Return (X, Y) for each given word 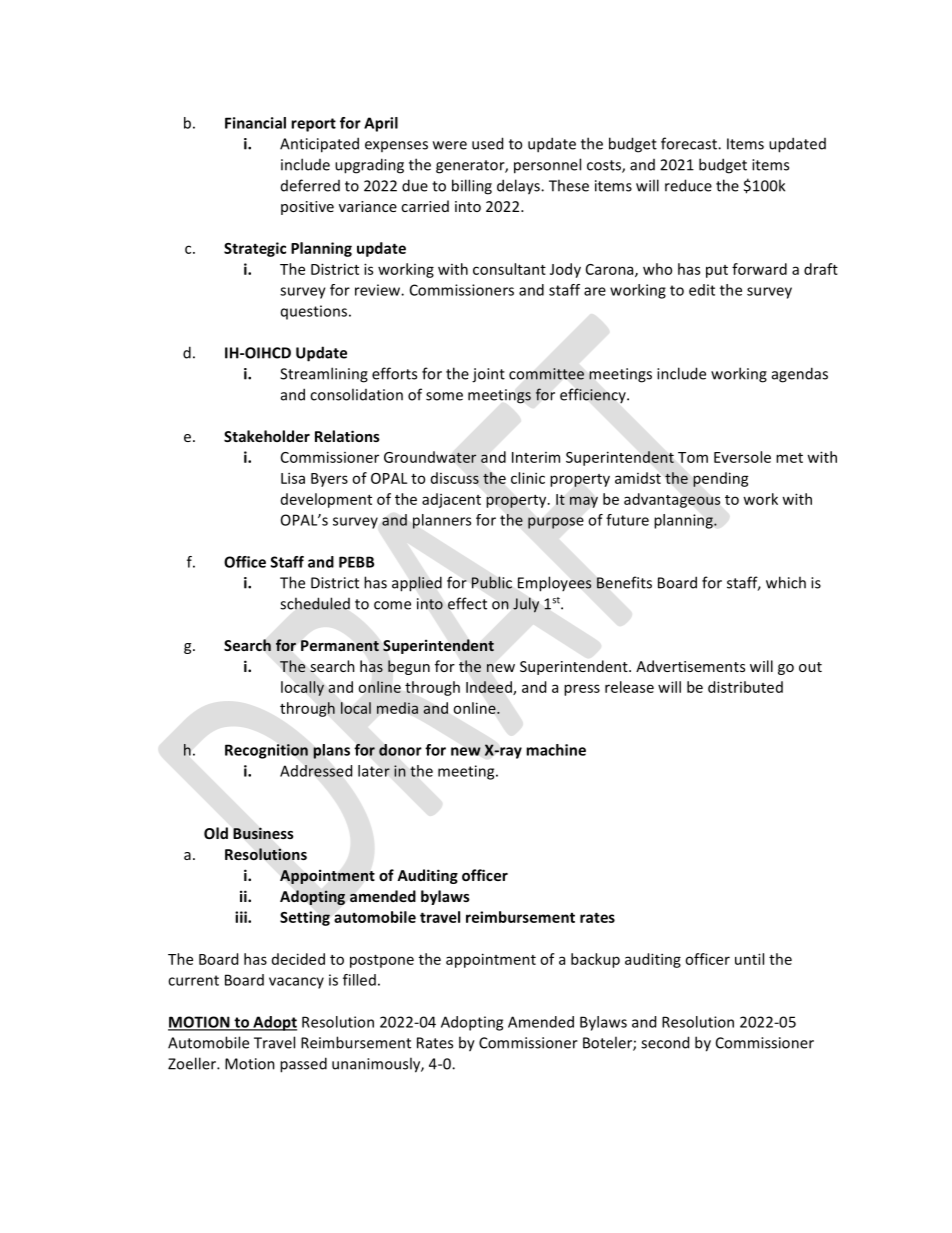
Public (492, 582)
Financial (255, 123)
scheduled (315, 603)
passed (303, 1065)
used (487, 143)
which (786, 582)
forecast (690, 143)
